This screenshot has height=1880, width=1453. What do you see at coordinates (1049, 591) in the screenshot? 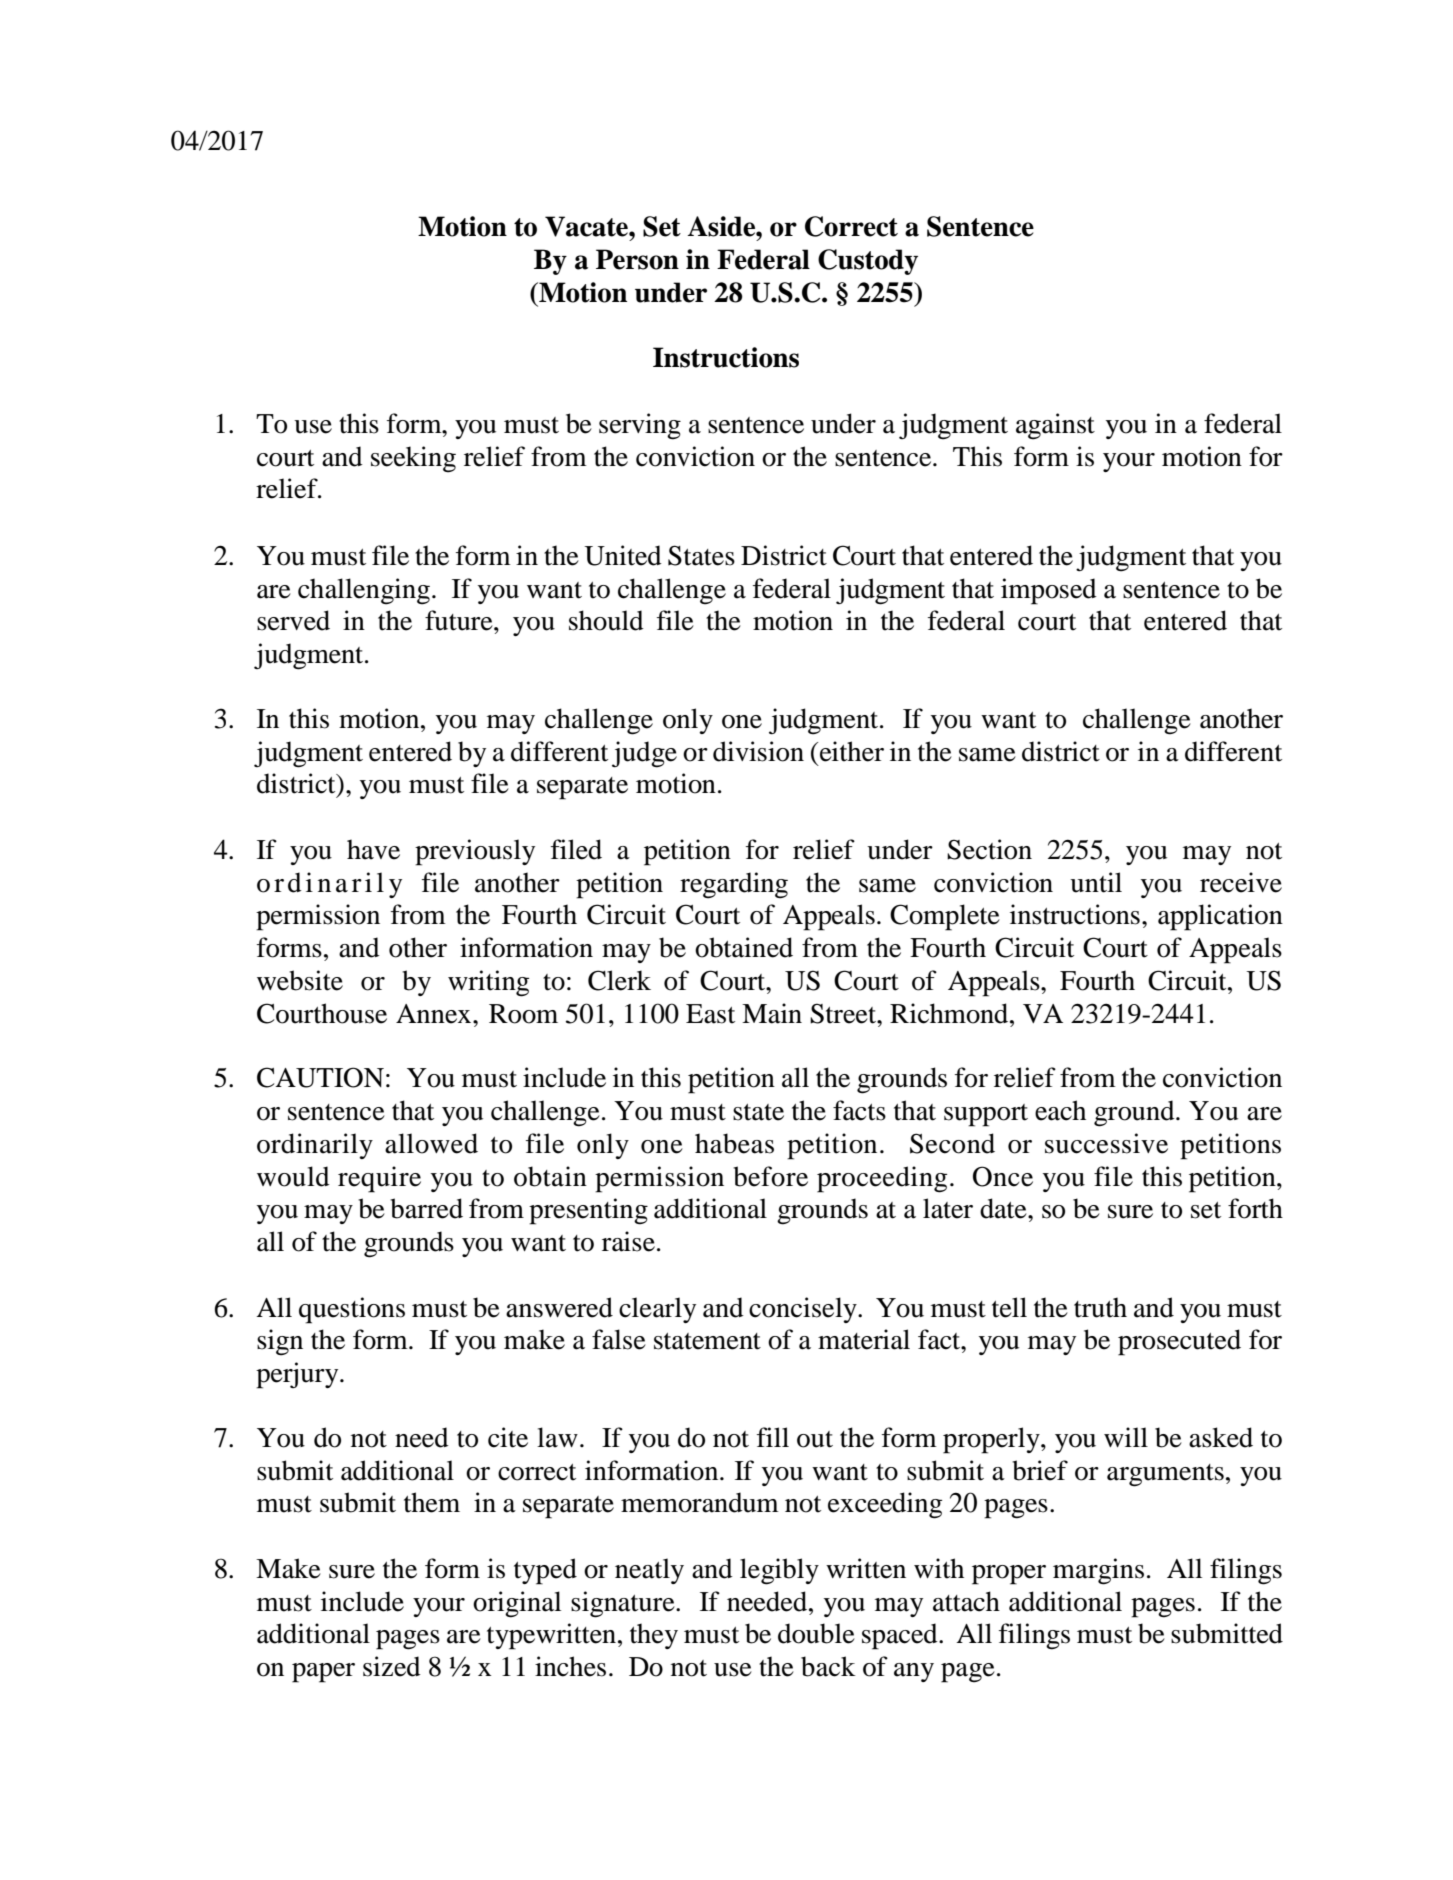
I see `imposed` at bounding box center [1049, 591].
